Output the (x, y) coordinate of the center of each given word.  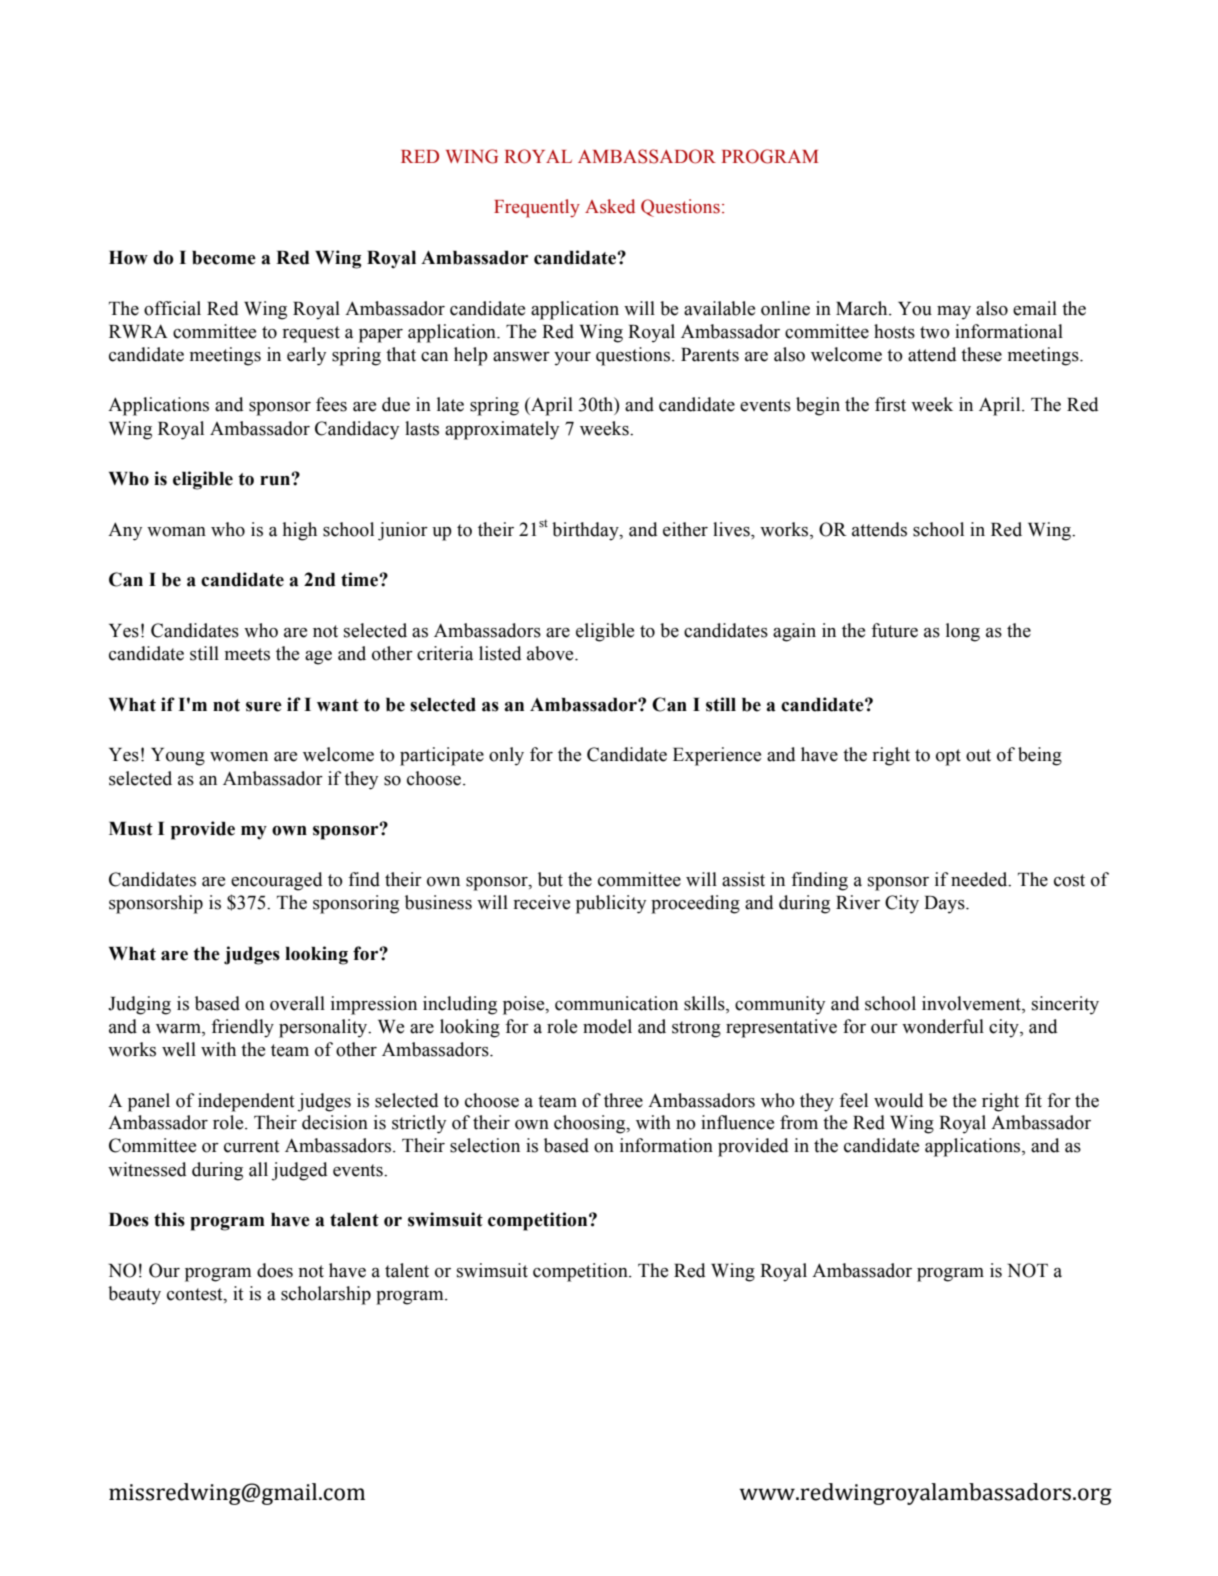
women (239, 757)
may (954, 313)
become (224, 258)
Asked (610, 206)
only (506, 756)
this (169, 1219)
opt (948, 757)
